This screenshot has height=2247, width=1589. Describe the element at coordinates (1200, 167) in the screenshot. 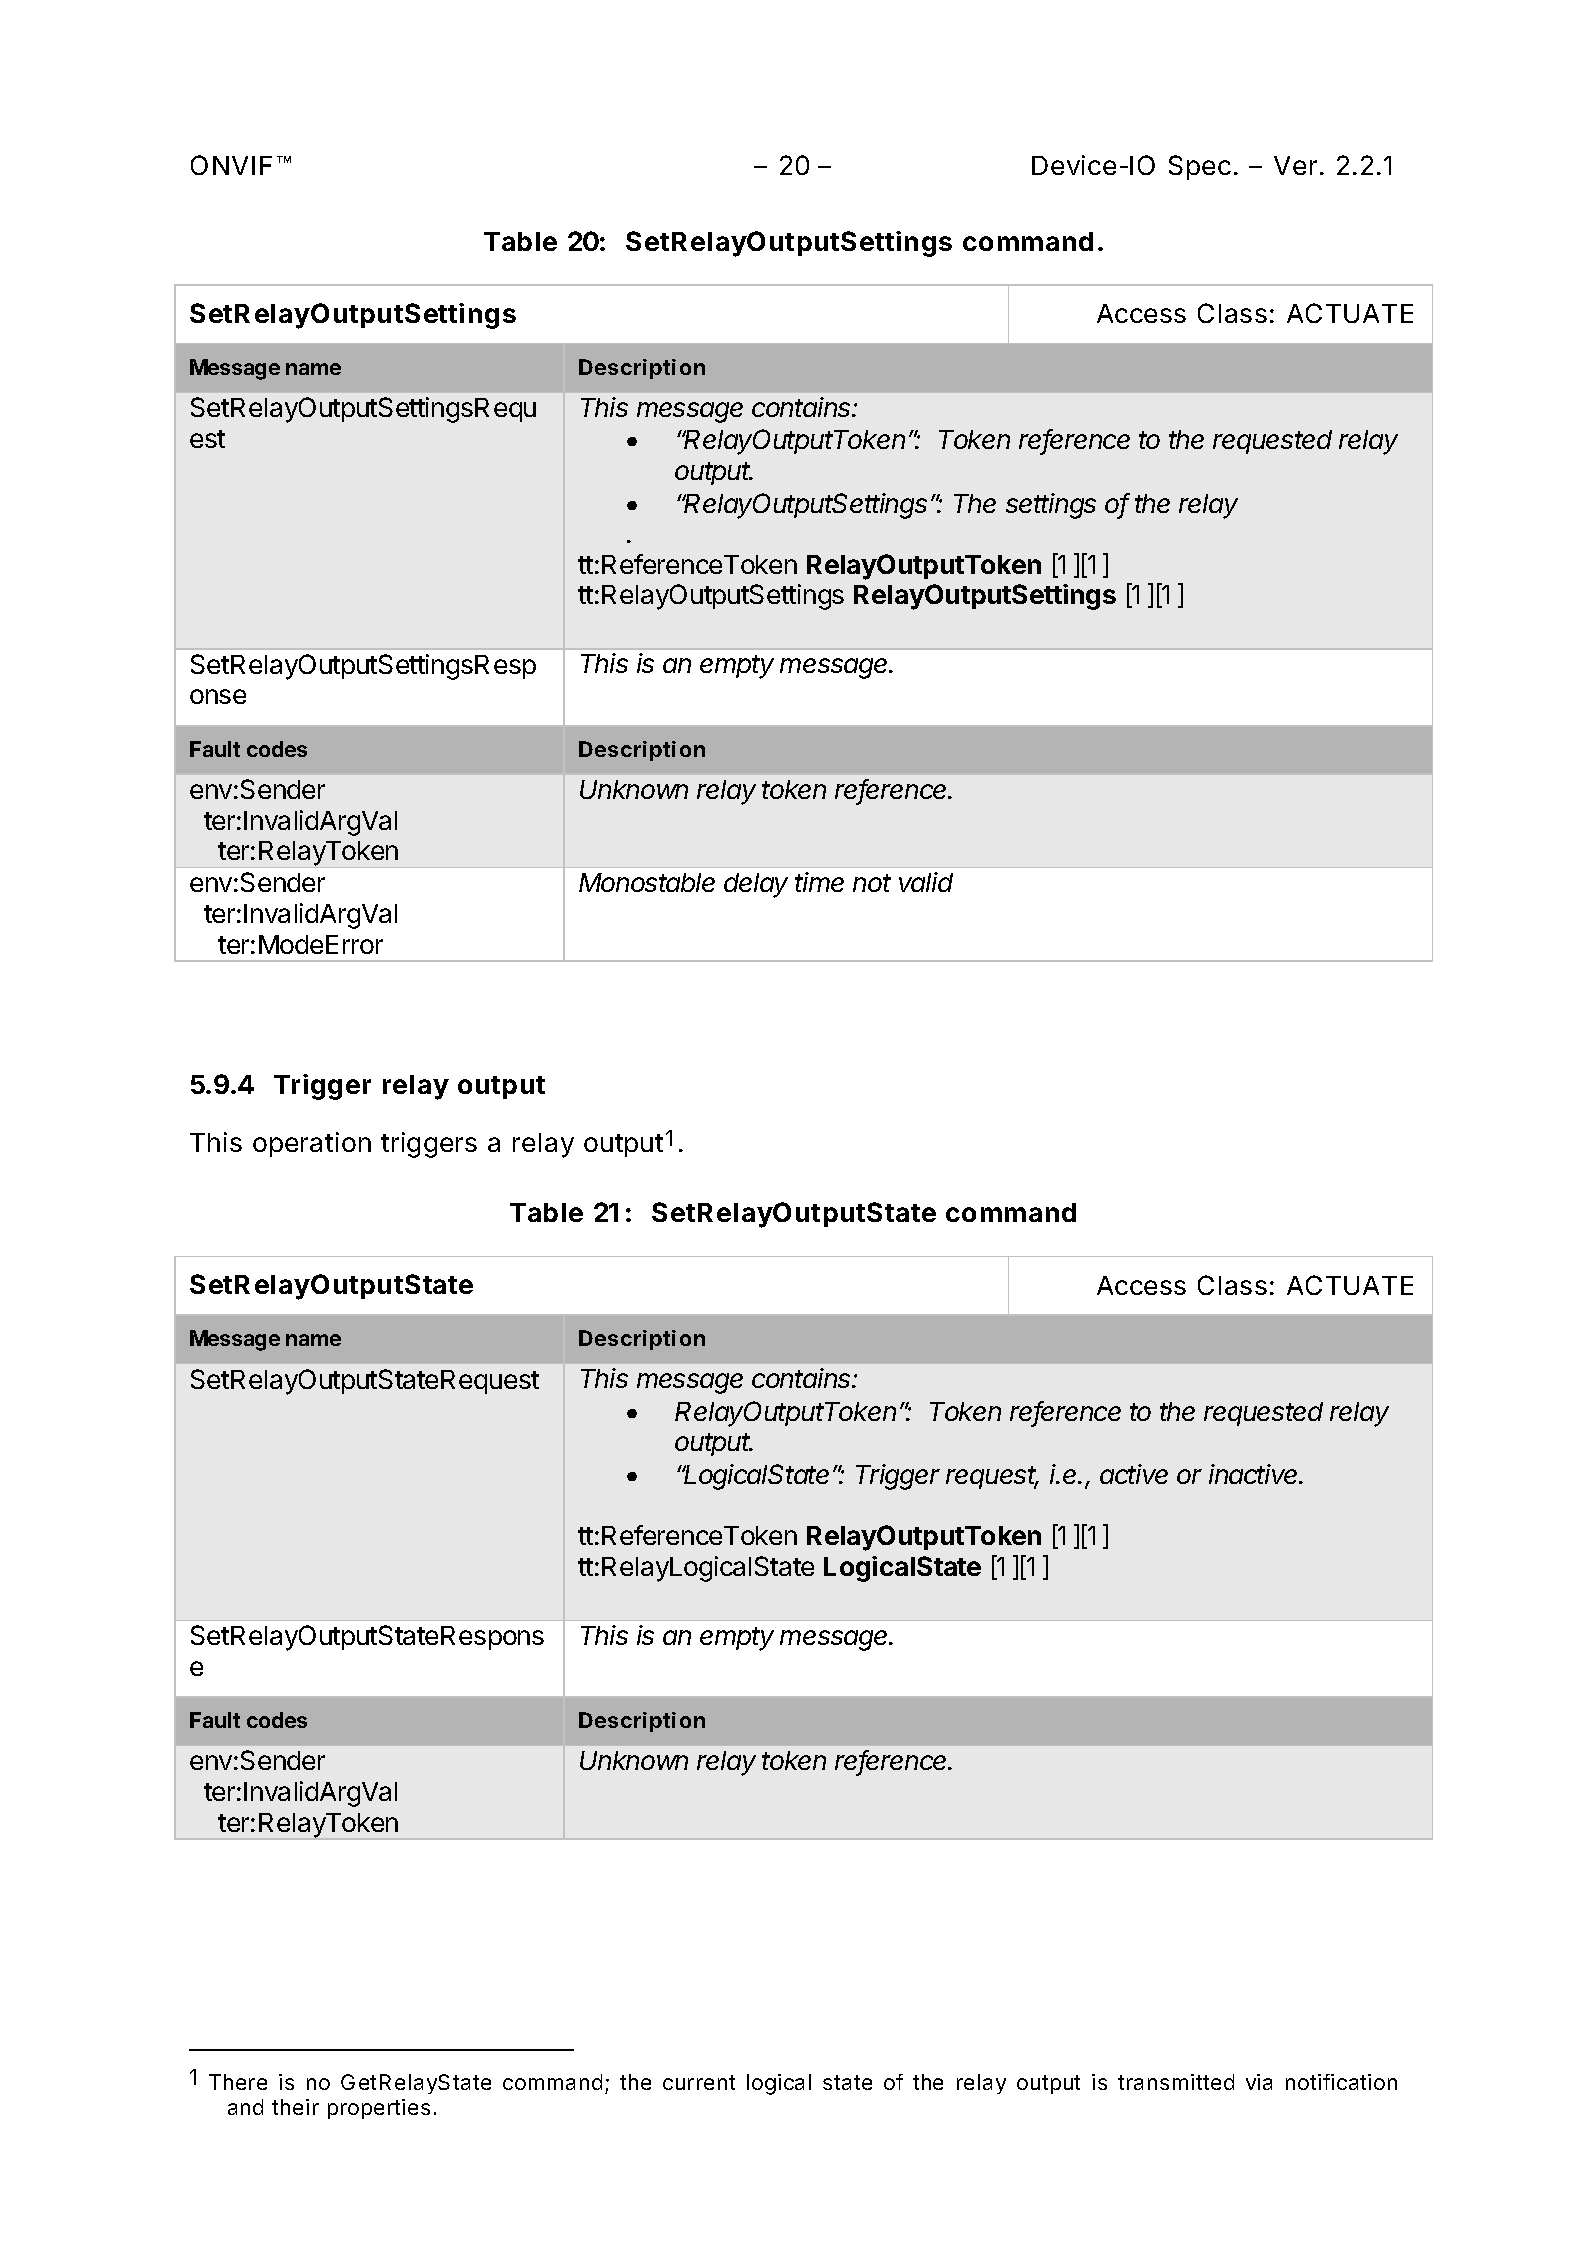

I see `Spec` at that location.
